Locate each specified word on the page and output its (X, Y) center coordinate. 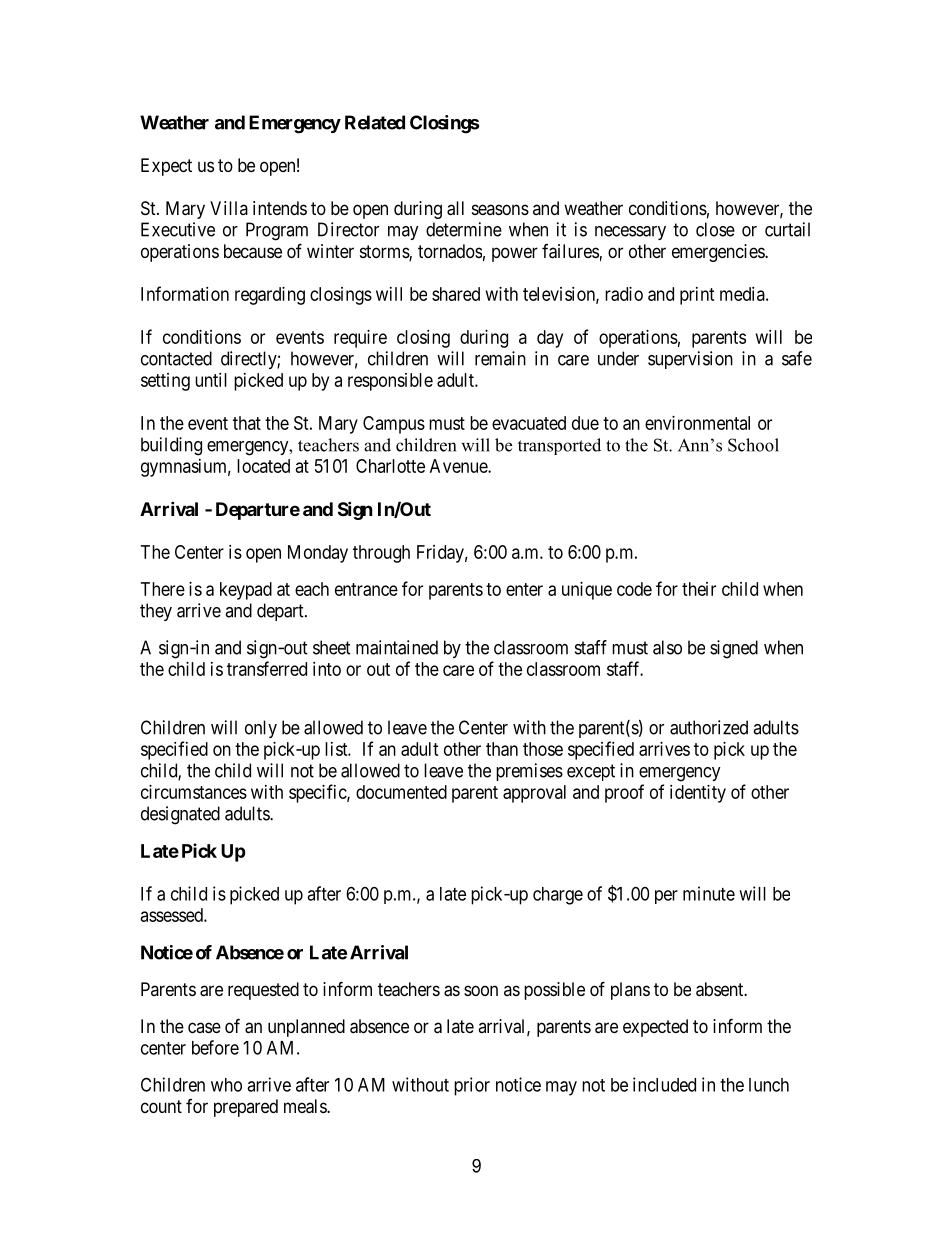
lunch (769, 1085)
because (253, 251)
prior (472, 1086)
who (226, 1085)
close (715, 229)
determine (464, 229)
